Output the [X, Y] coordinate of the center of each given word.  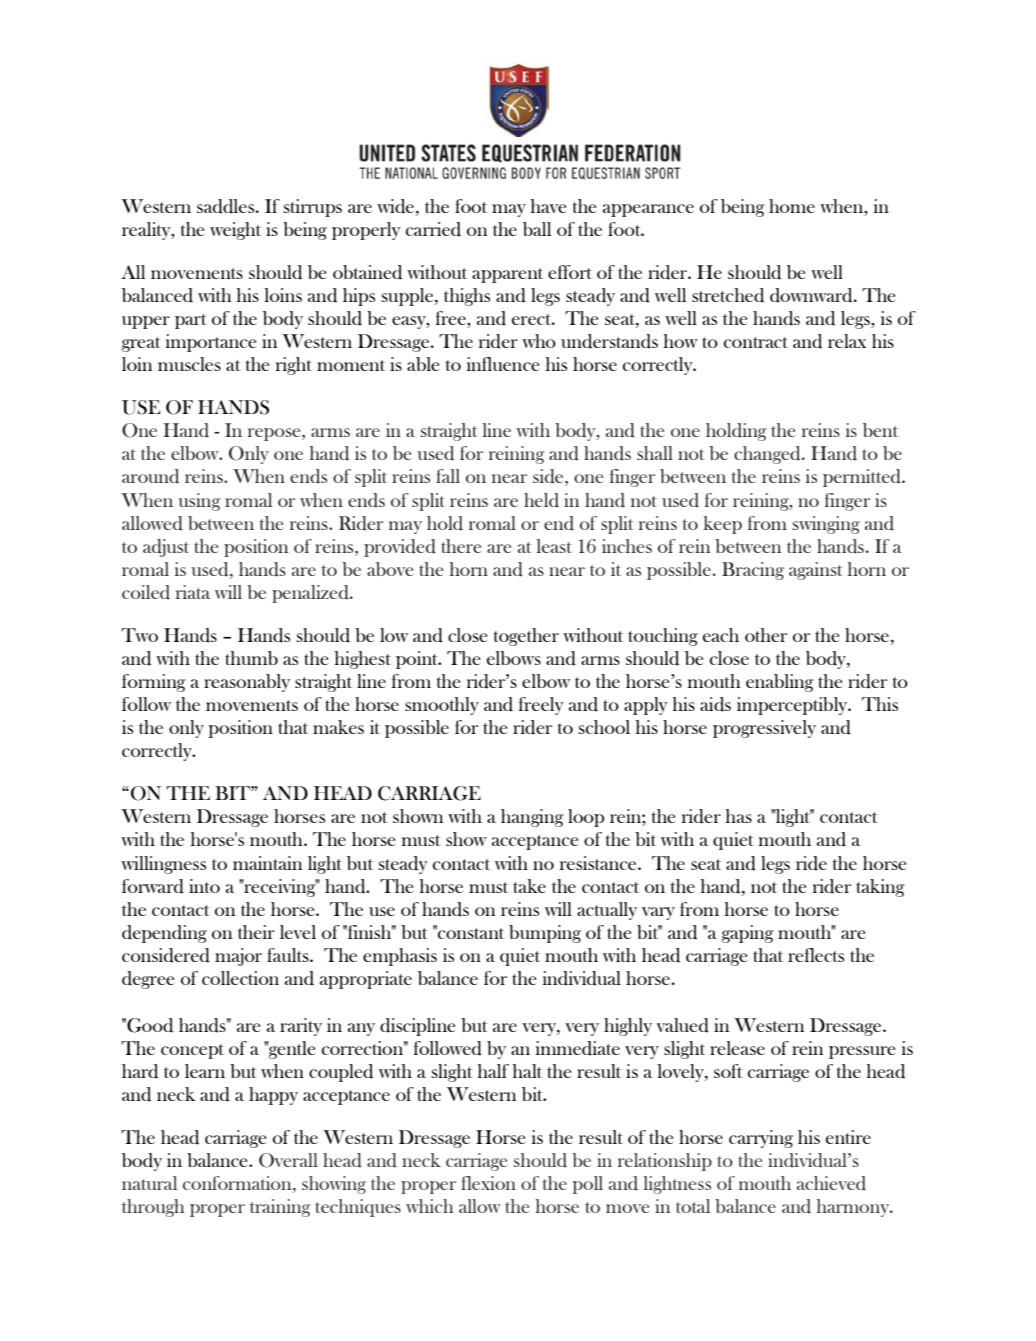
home [792, 206]
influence [503, 364]
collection [240, 978]
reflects [816, 955]
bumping [545, 934]
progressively [764, 729]
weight [235, 231]
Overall [288, 1160]
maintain [267, 863]
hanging [532, 818]
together [526, 637]
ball [537, 229]
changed [768, 455]
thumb [251, 658]
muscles [189, 364]
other [766, 635]
